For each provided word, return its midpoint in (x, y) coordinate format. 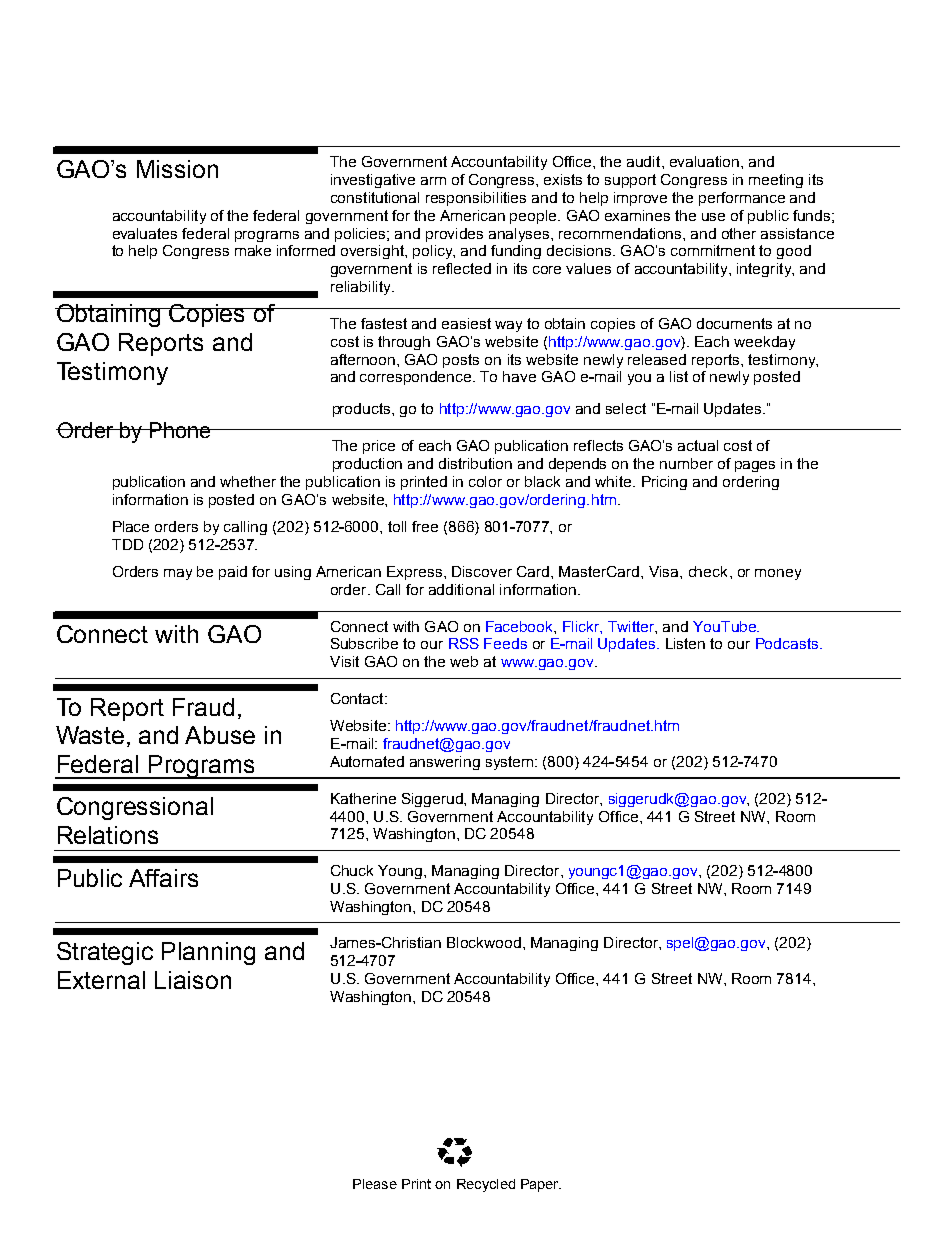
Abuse (220, 735)
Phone (180, 430)
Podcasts (787, 643)
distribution (475, 463)
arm (433, 181)
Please (375, 1184)
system (511, 763)
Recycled (486, 1185)
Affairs (163, 878)
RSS (464, 643)
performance (742, 199)
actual (698, 445)
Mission (177, 169)
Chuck (352, 870)
